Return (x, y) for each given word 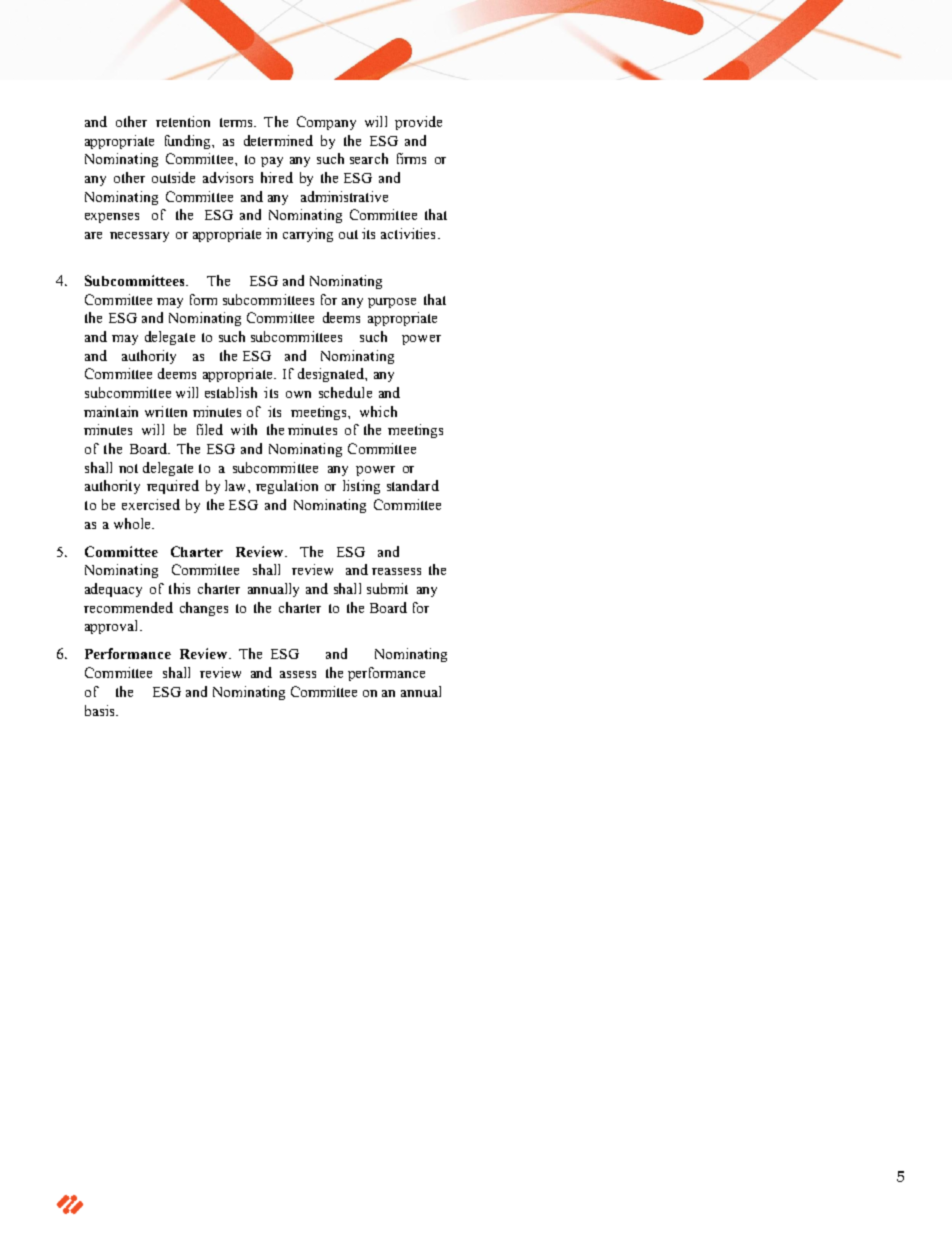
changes (204, 609)
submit (387, 588)
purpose (392, 303)
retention (183, 121)
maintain (111, 411)
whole (133, 523)
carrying (308, 235)
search (369, 158)
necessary (139, 237)
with (244, 429)
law (237, 485)
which (378, 411)
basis (101, 710)
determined (278, 140)
